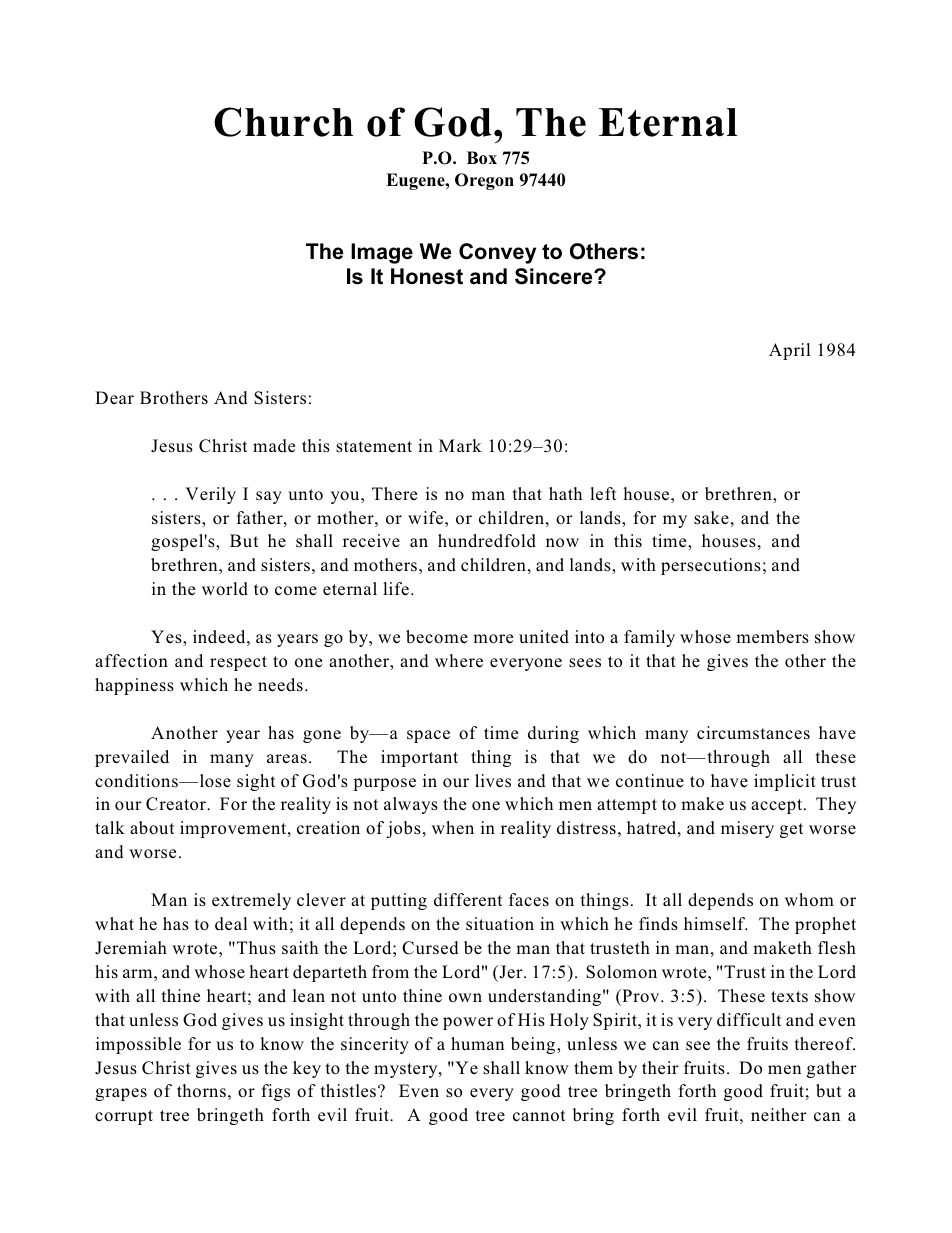 This page has width=952, height=1233. I want to click on Box, so click(482, 157).
